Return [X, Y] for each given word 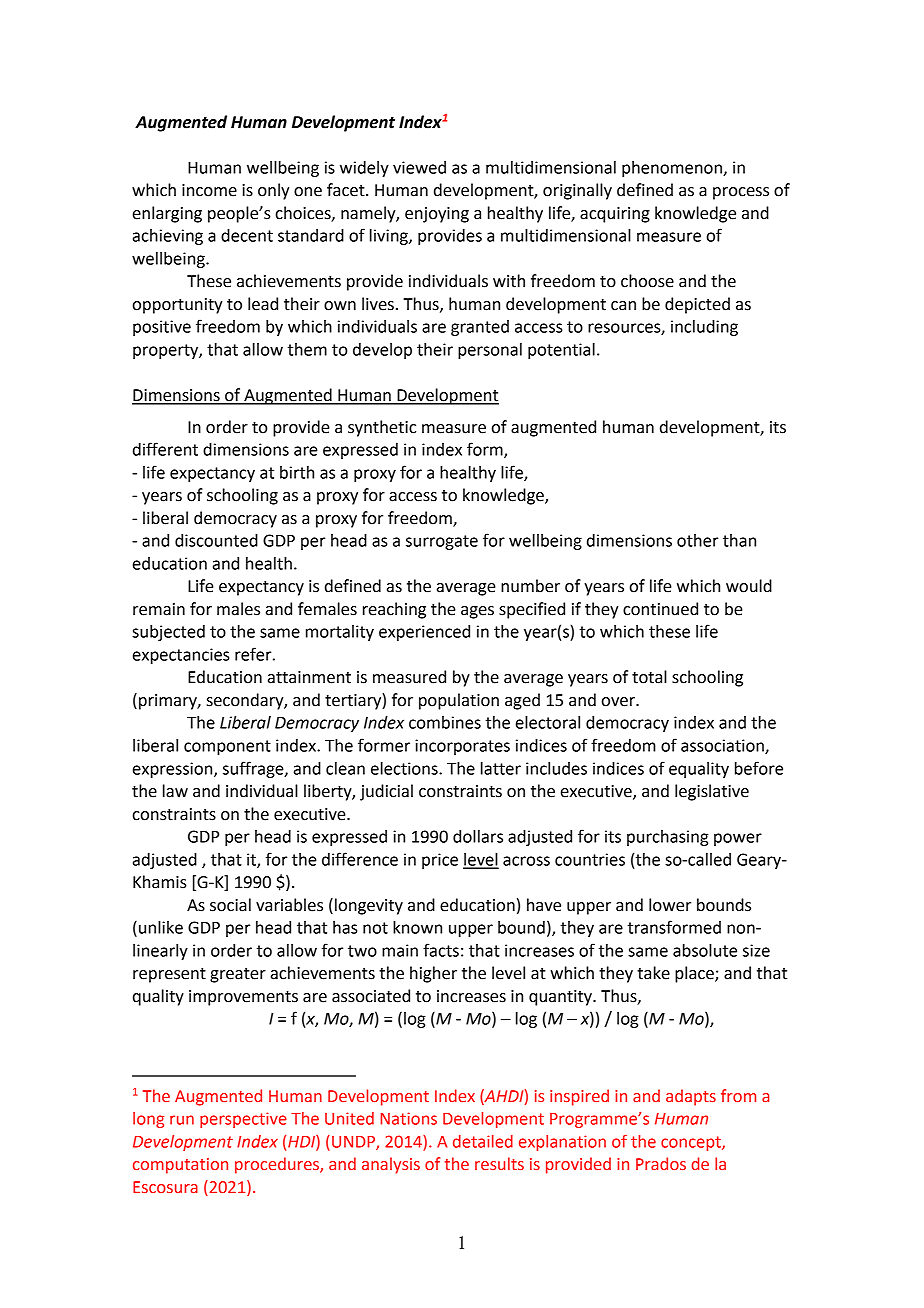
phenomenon [673, 169]
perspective [243, 1120]
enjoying [437, 215]
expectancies [181, 656]
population [459, 701]
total [649, 677]
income [209, 190]
